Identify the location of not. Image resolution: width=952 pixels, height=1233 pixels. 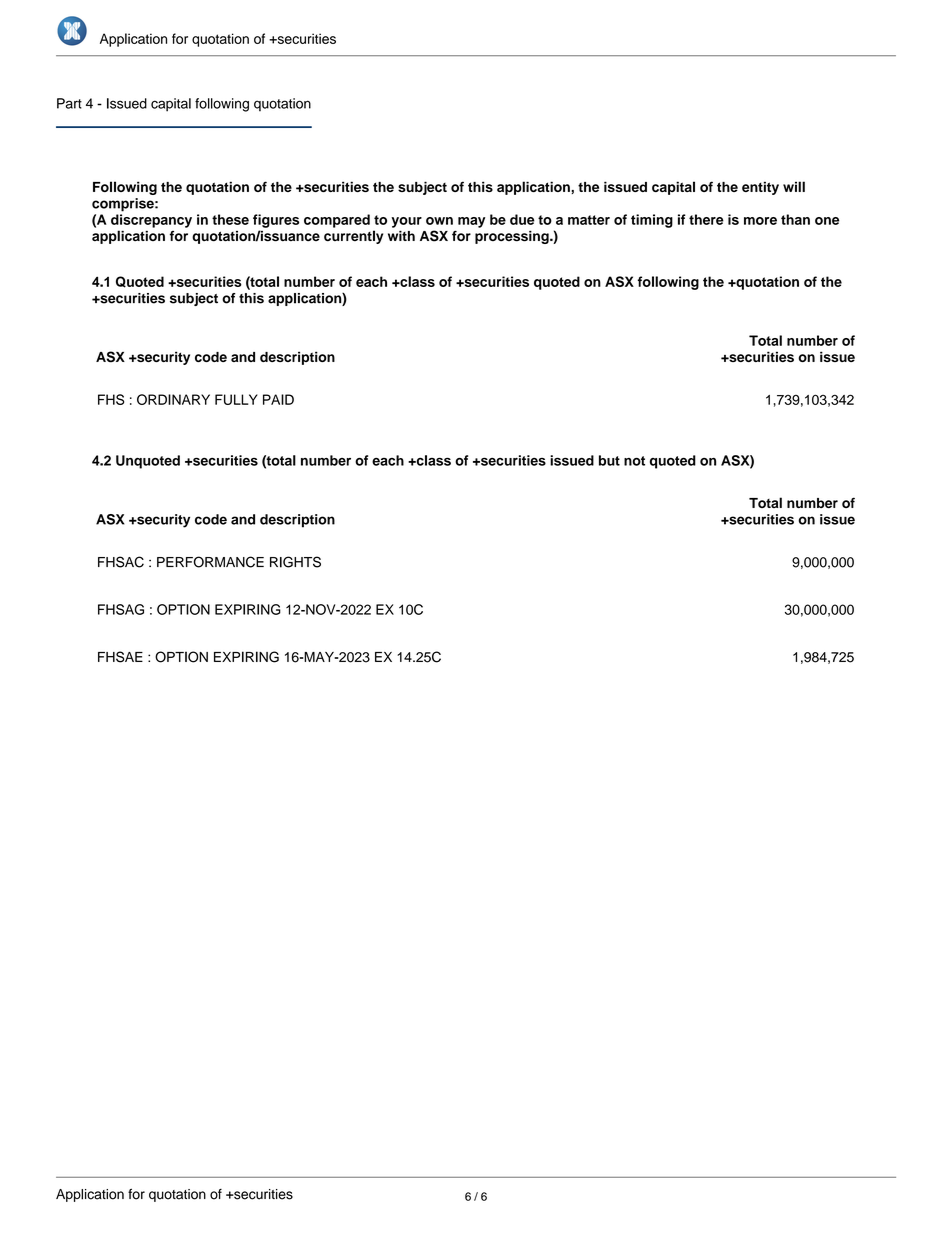
(634, 461).
